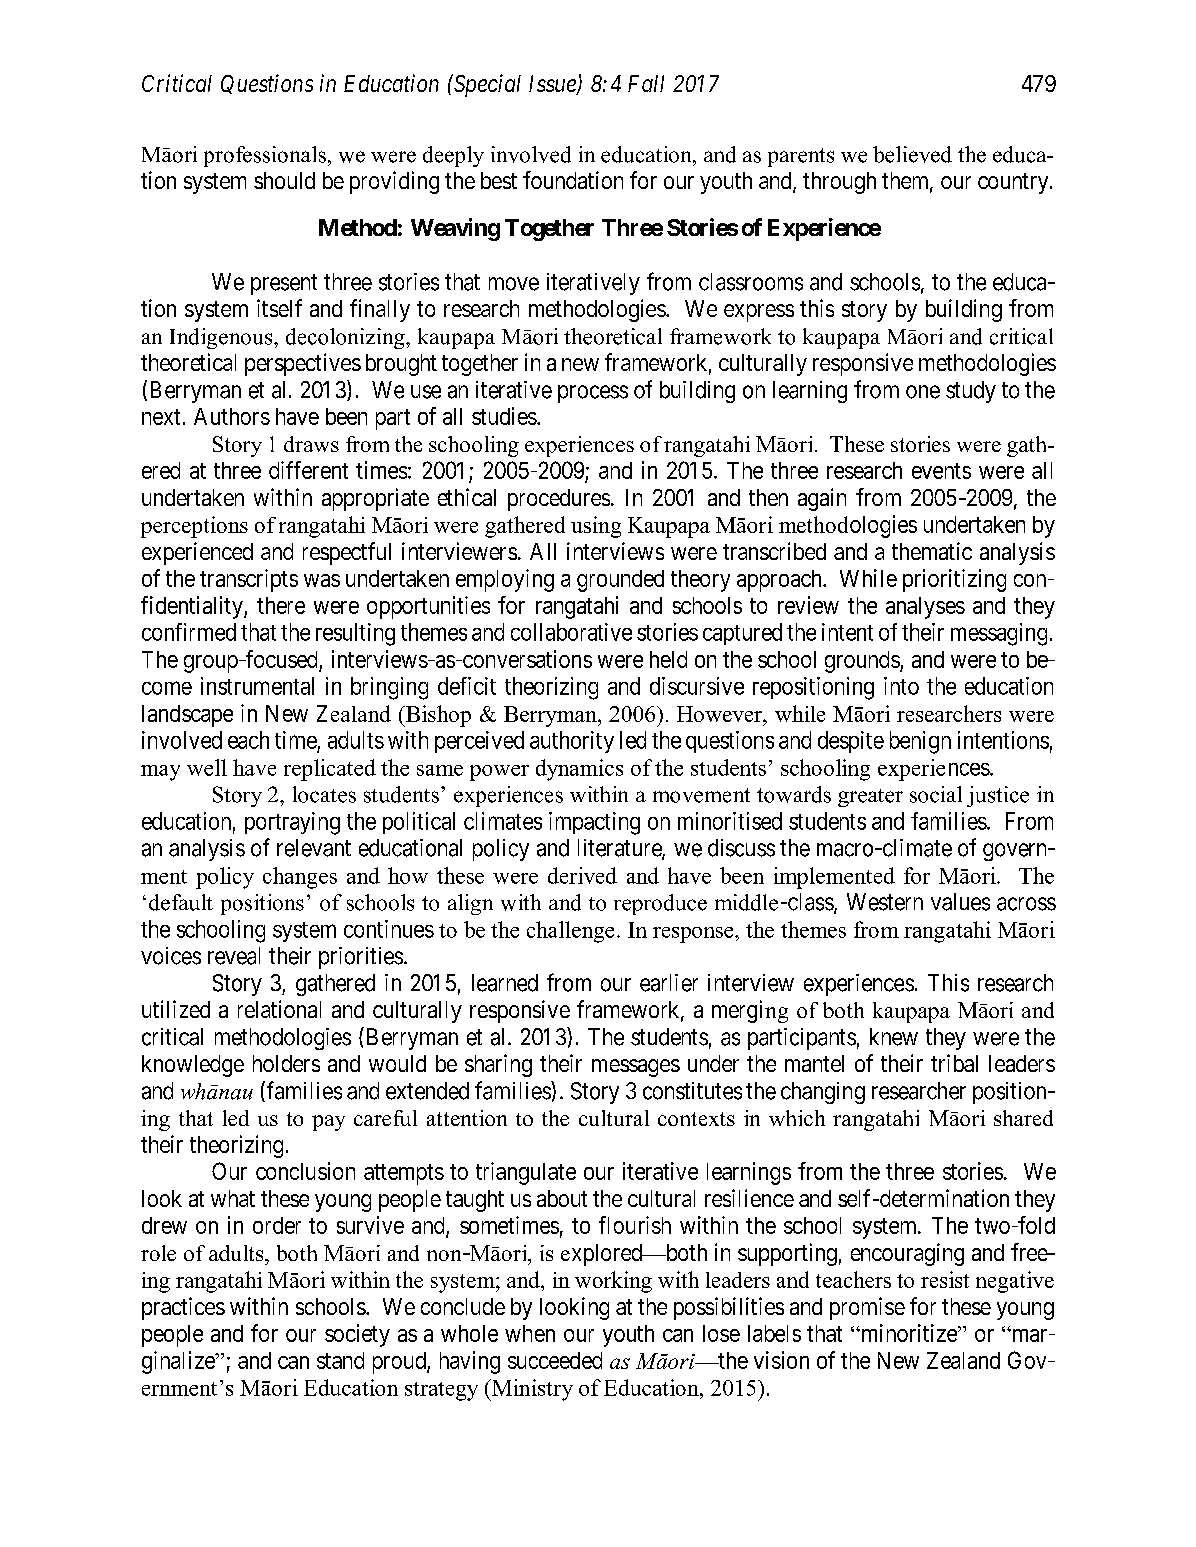 This document has height=1547, width=1196. I want to click on stand, so click(340, 1360).
